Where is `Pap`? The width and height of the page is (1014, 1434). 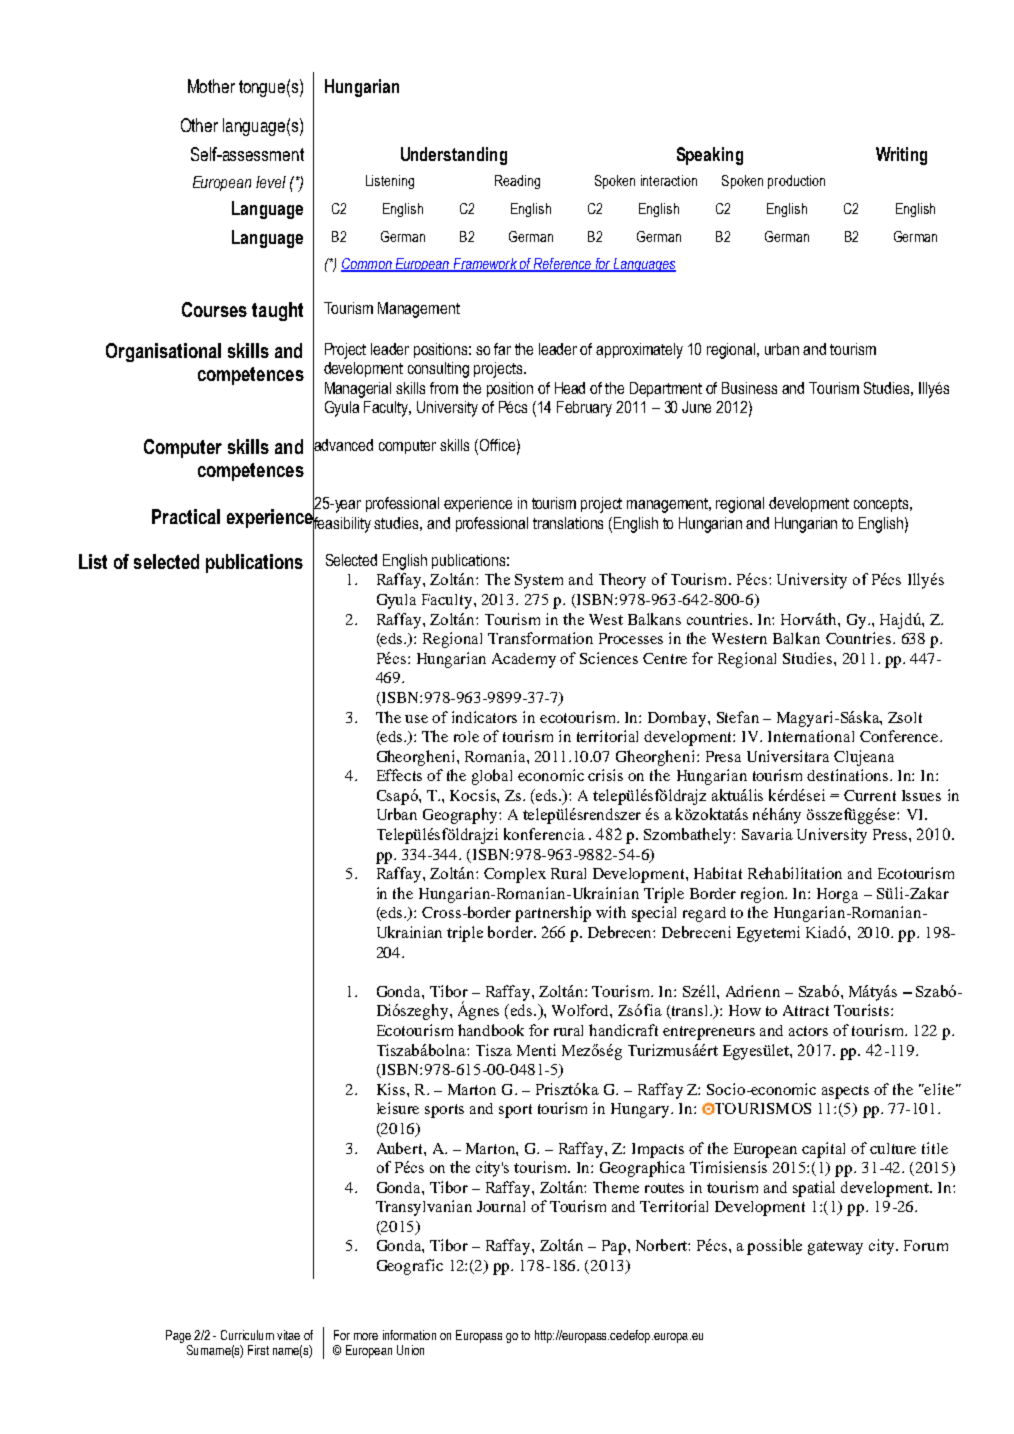
Pap is located at coordinates (614, 1247).
